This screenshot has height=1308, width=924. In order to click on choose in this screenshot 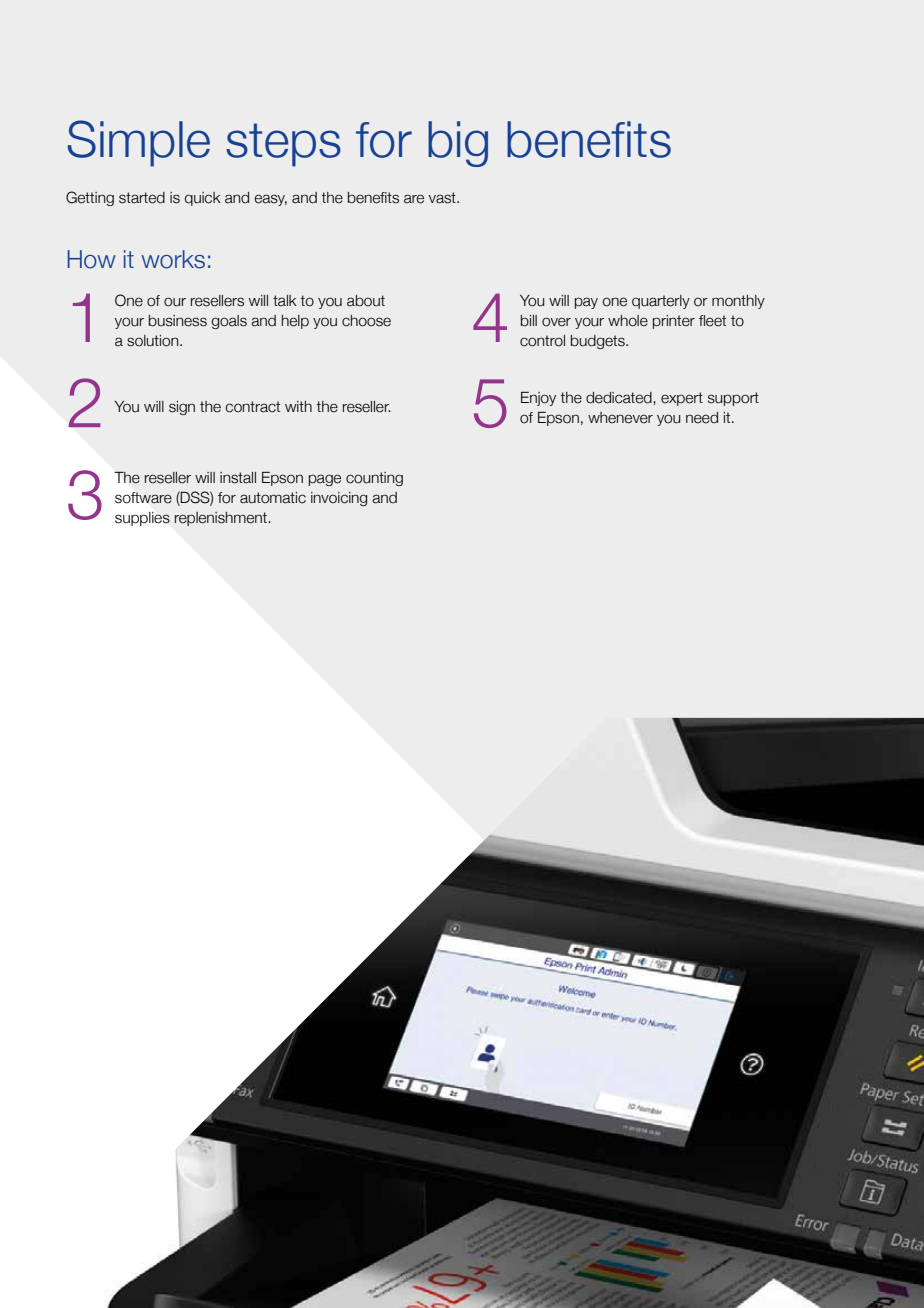, I will do `click(366, 321)`.
